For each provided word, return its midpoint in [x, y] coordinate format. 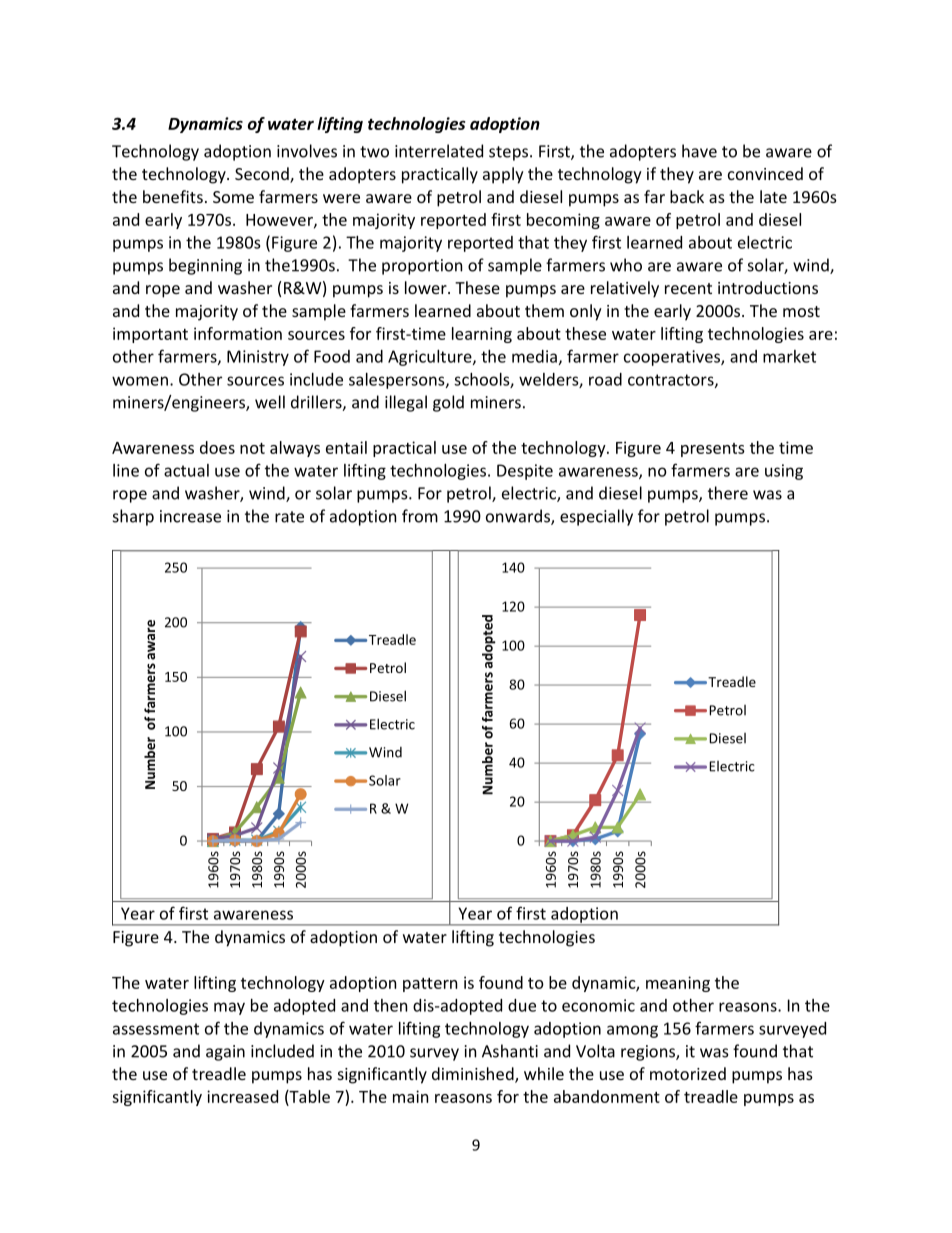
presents [713, 450]
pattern [430, 985]
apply [503, 175]
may [229, 1008]
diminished [474, 1075]
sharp [133, 517]
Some [233, 197]
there [728, 493]
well [270, 402]
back [687, 196]
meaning [678, 984]
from [420, 516]
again [225, 1053]
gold [448, 403]
